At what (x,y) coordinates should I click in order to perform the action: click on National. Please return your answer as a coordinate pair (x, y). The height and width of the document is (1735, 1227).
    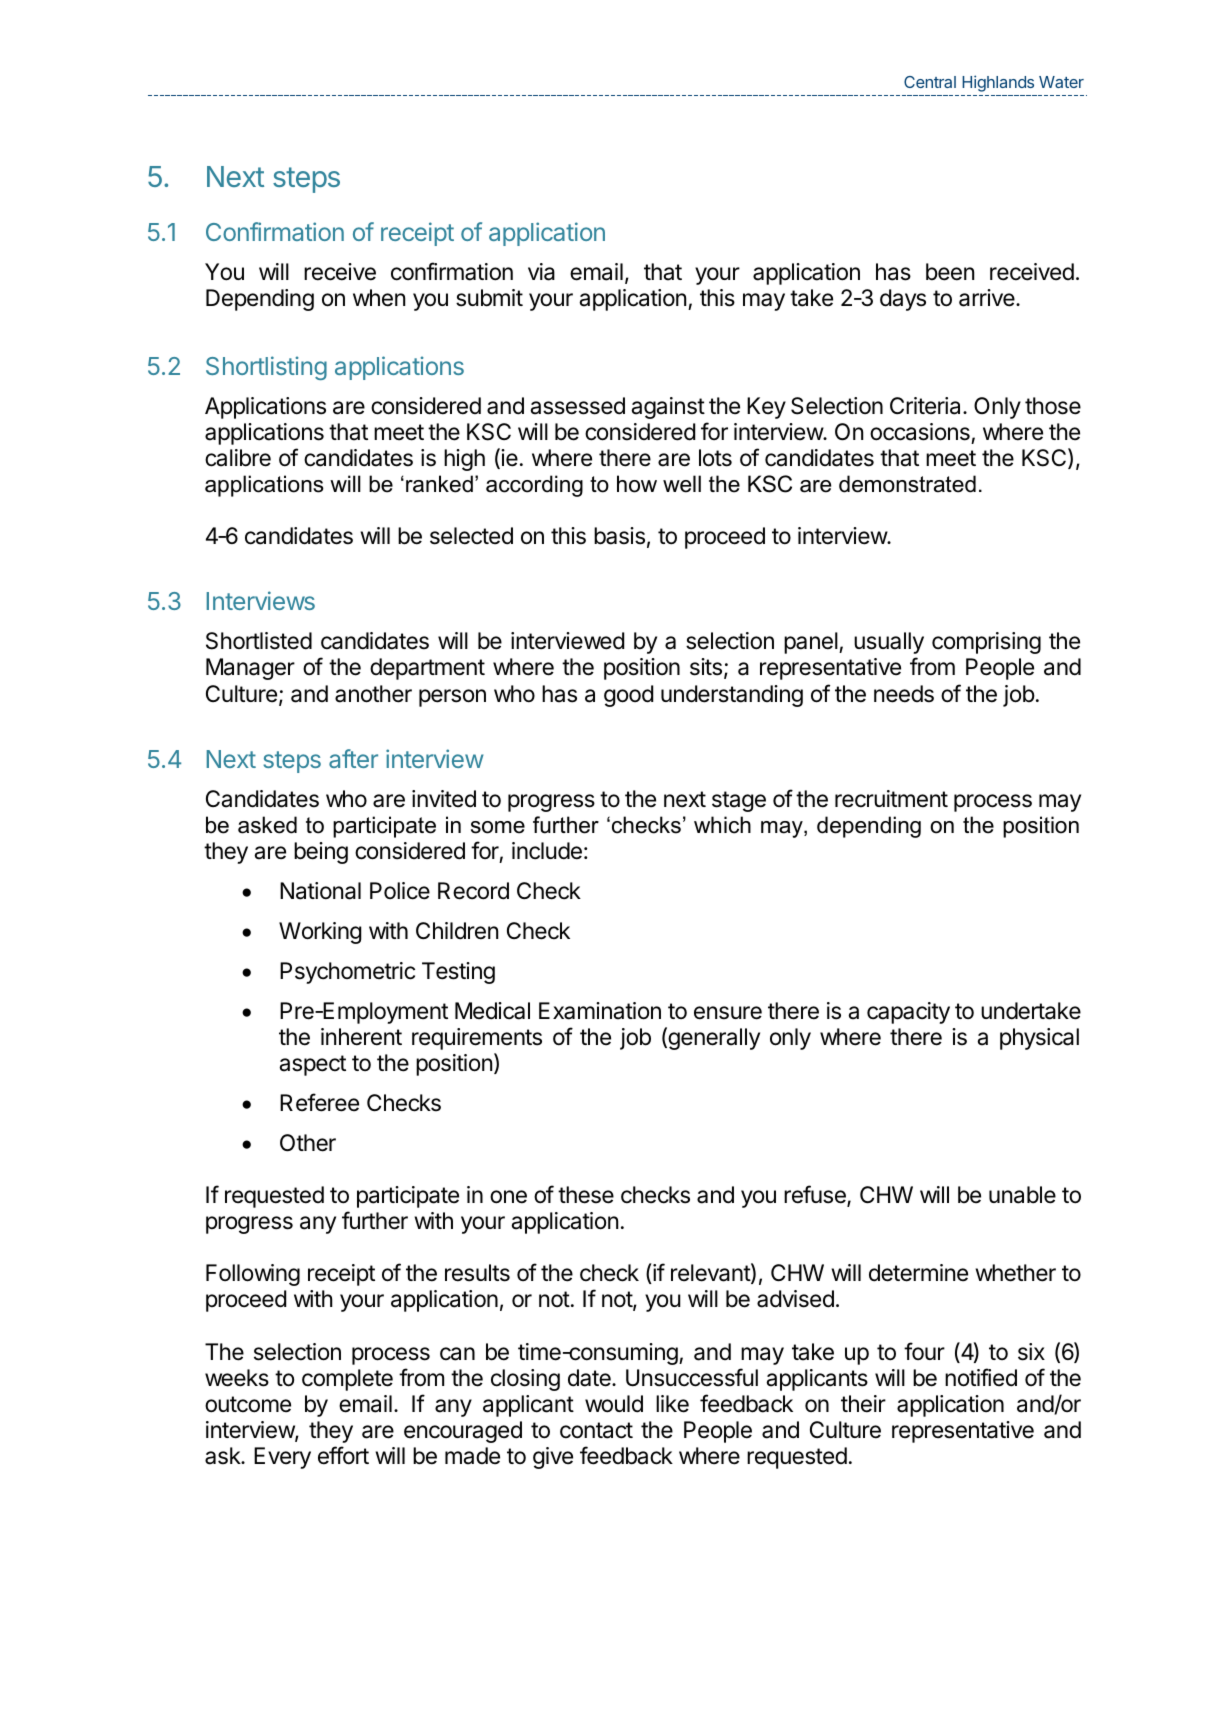
    Looking at the image, I should click on (320, 891).
